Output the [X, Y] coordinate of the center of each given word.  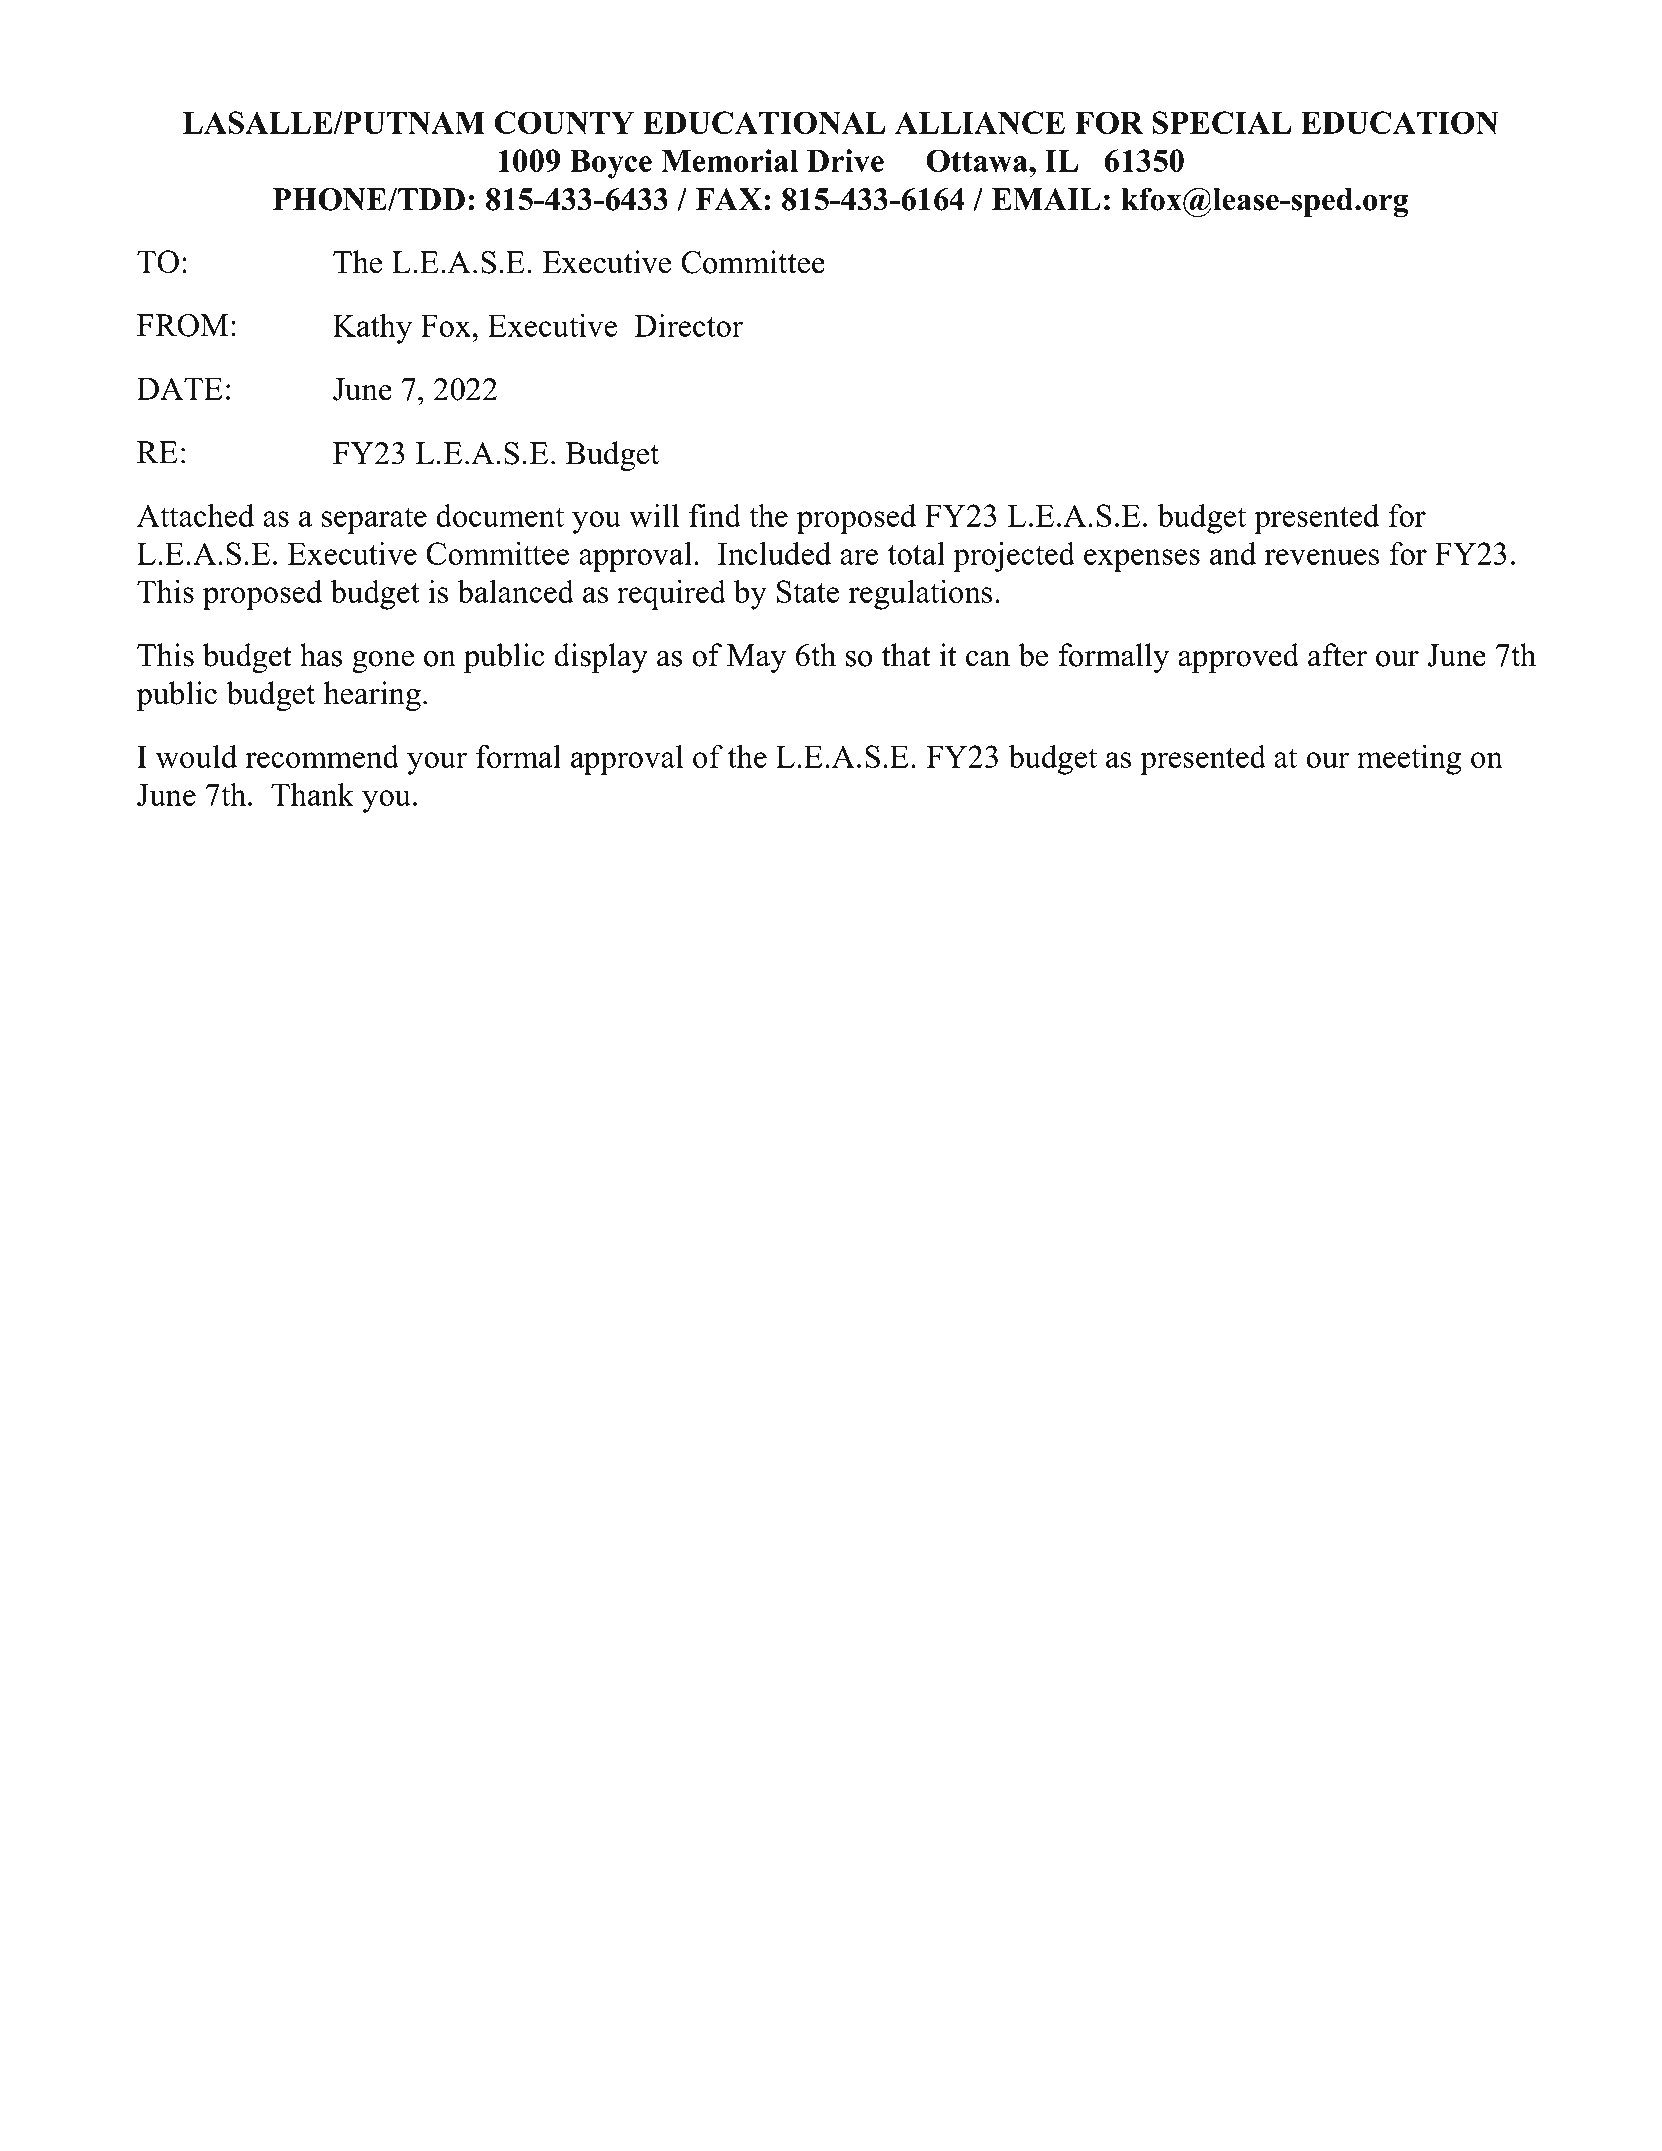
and [1233, 553]
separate [374, 520]
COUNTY [564, 122]
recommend [322, 756]
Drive [845, 160]
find [715, 515]
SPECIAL [1221, 122]
